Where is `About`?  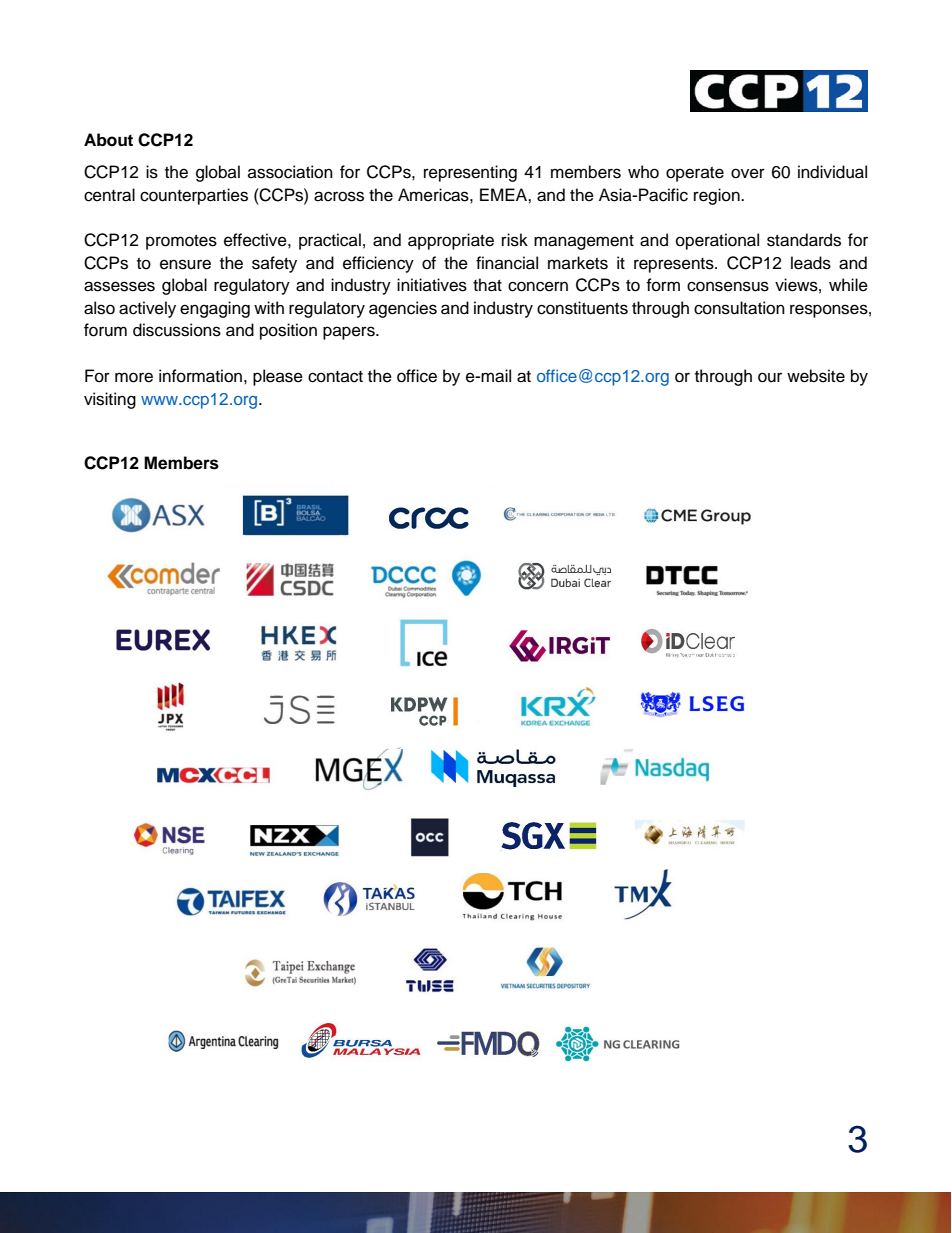 About is located at coordinates (108, 140).
